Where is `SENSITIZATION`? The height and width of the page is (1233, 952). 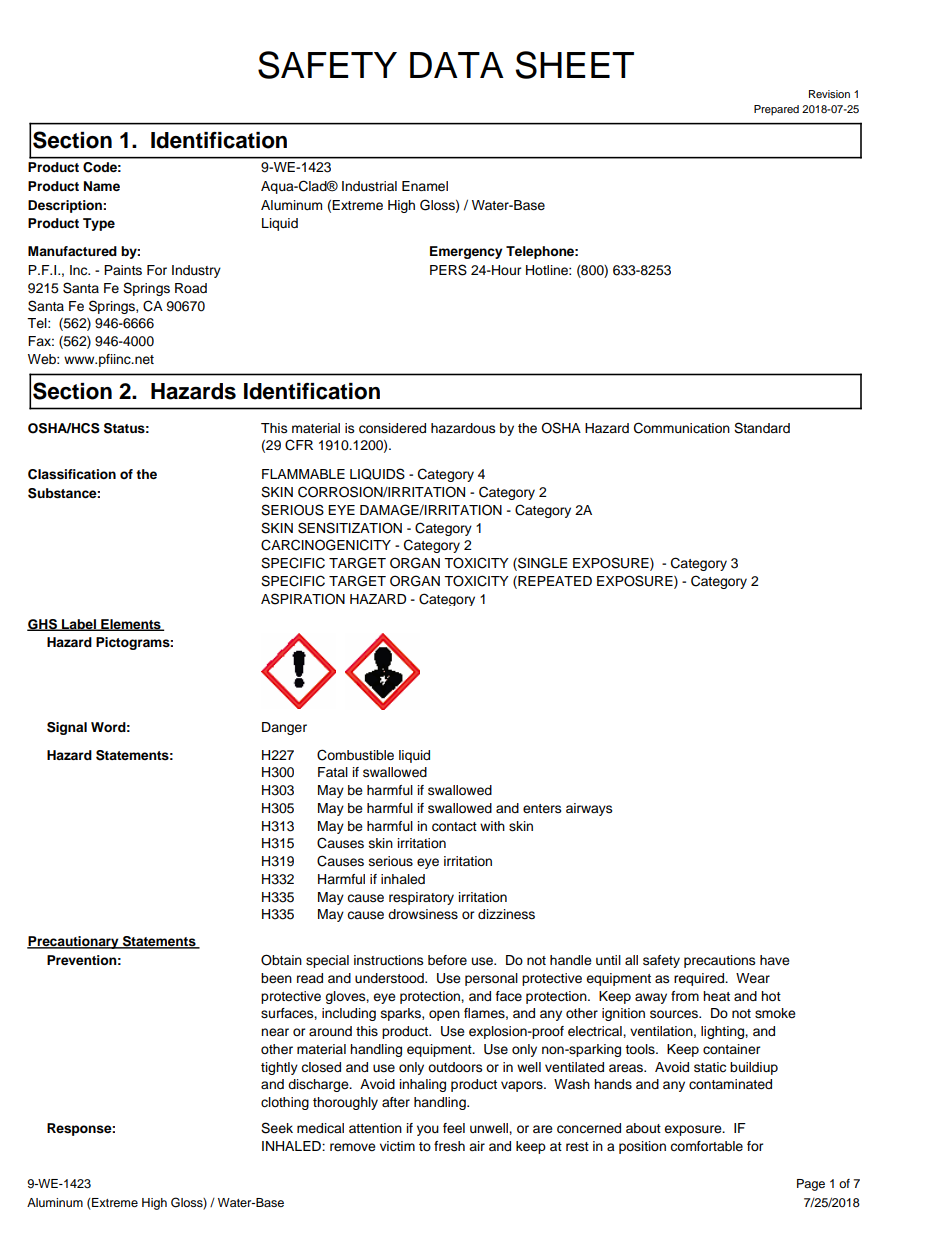 SENSITIZATION is located at coordinates (350, 528).
